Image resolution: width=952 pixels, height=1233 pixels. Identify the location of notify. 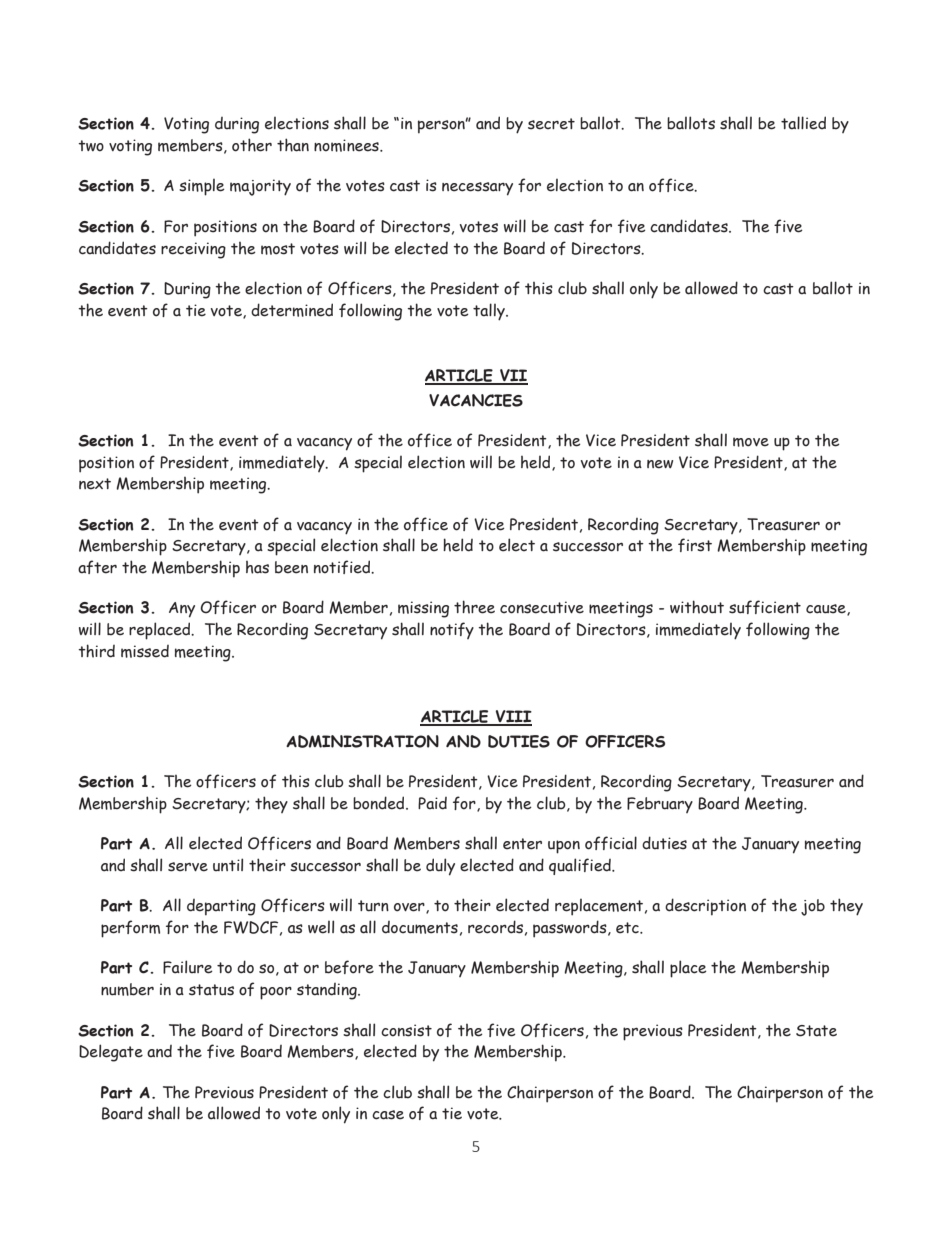
(452, 630).
